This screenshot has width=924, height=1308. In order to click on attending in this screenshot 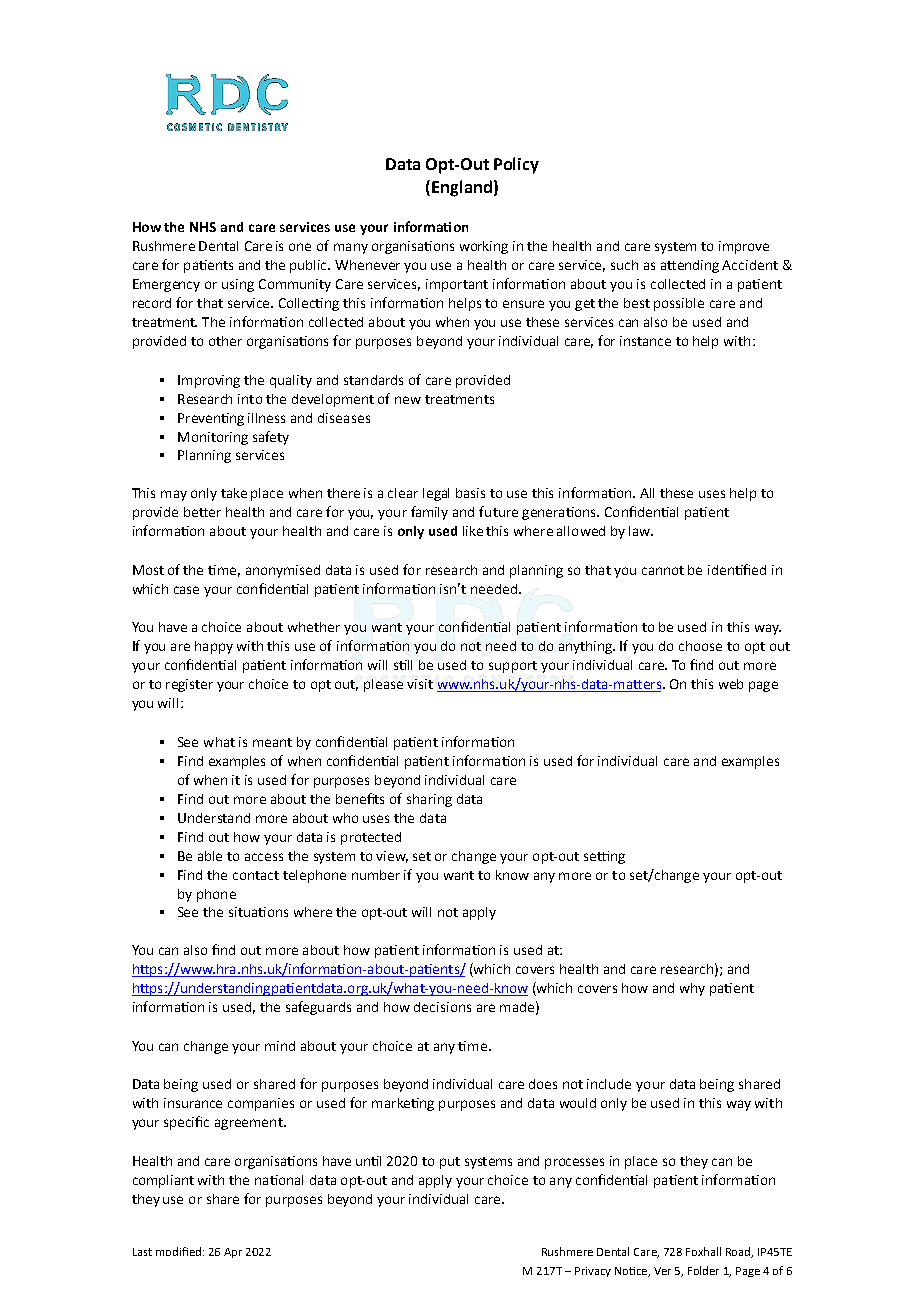, I will do `click(690, 266)`.
